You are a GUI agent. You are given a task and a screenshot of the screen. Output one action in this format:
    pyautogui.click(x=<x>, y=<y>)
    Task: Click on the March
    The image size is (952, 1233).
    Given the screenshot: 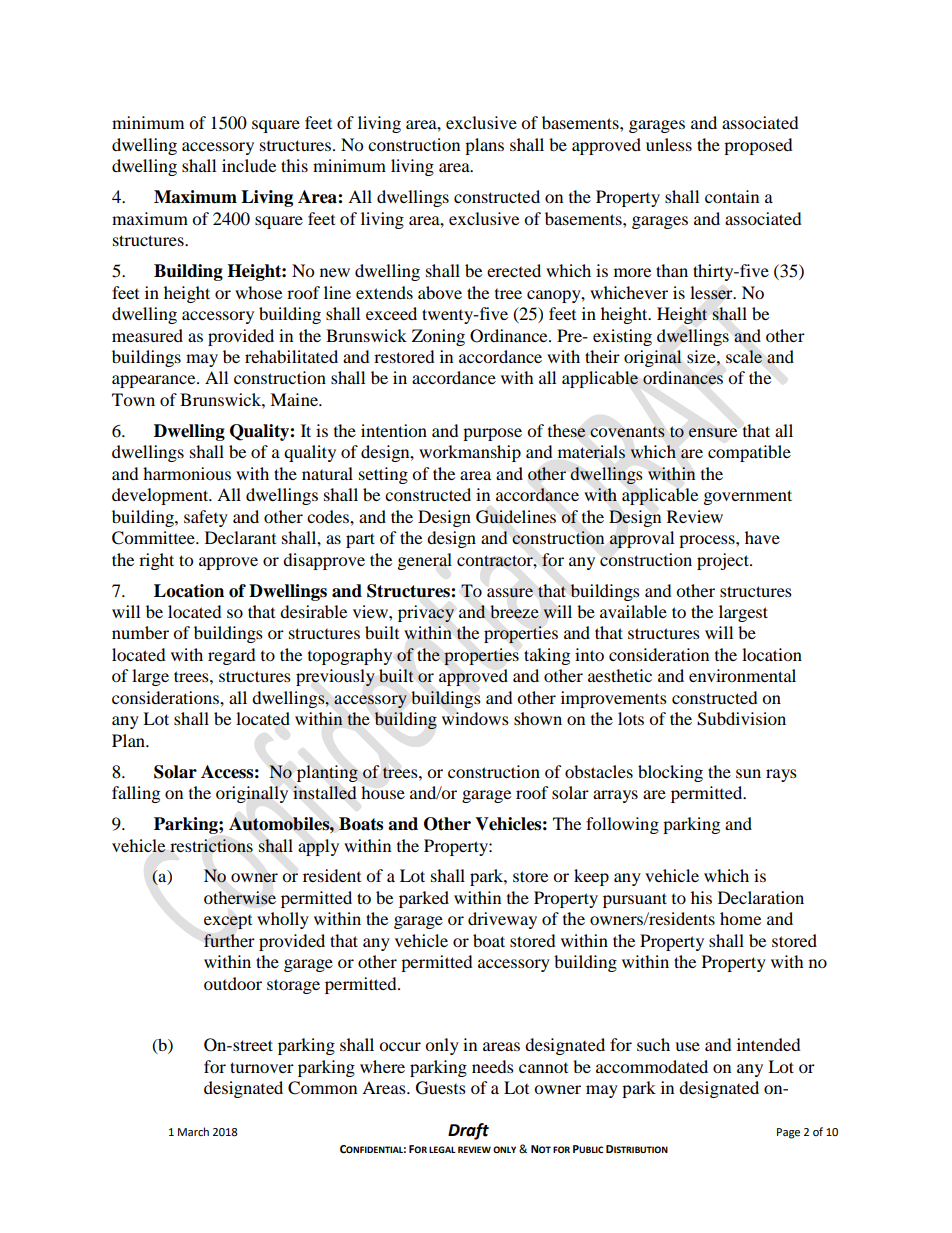 What is the action you would take?
    pyautogui.click(x=193, y=1131)
